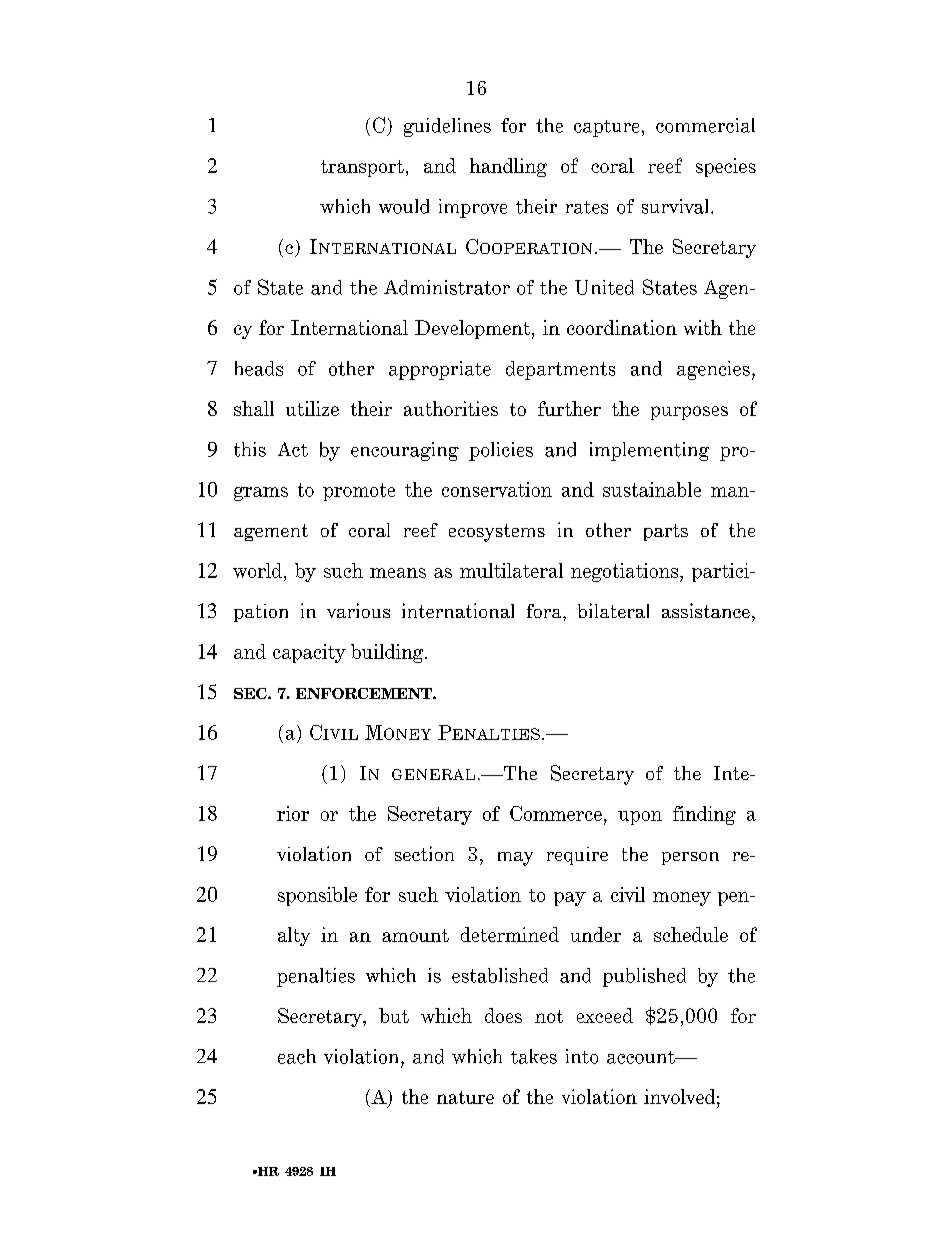  I want to click on authorities, so click(451, 408).
